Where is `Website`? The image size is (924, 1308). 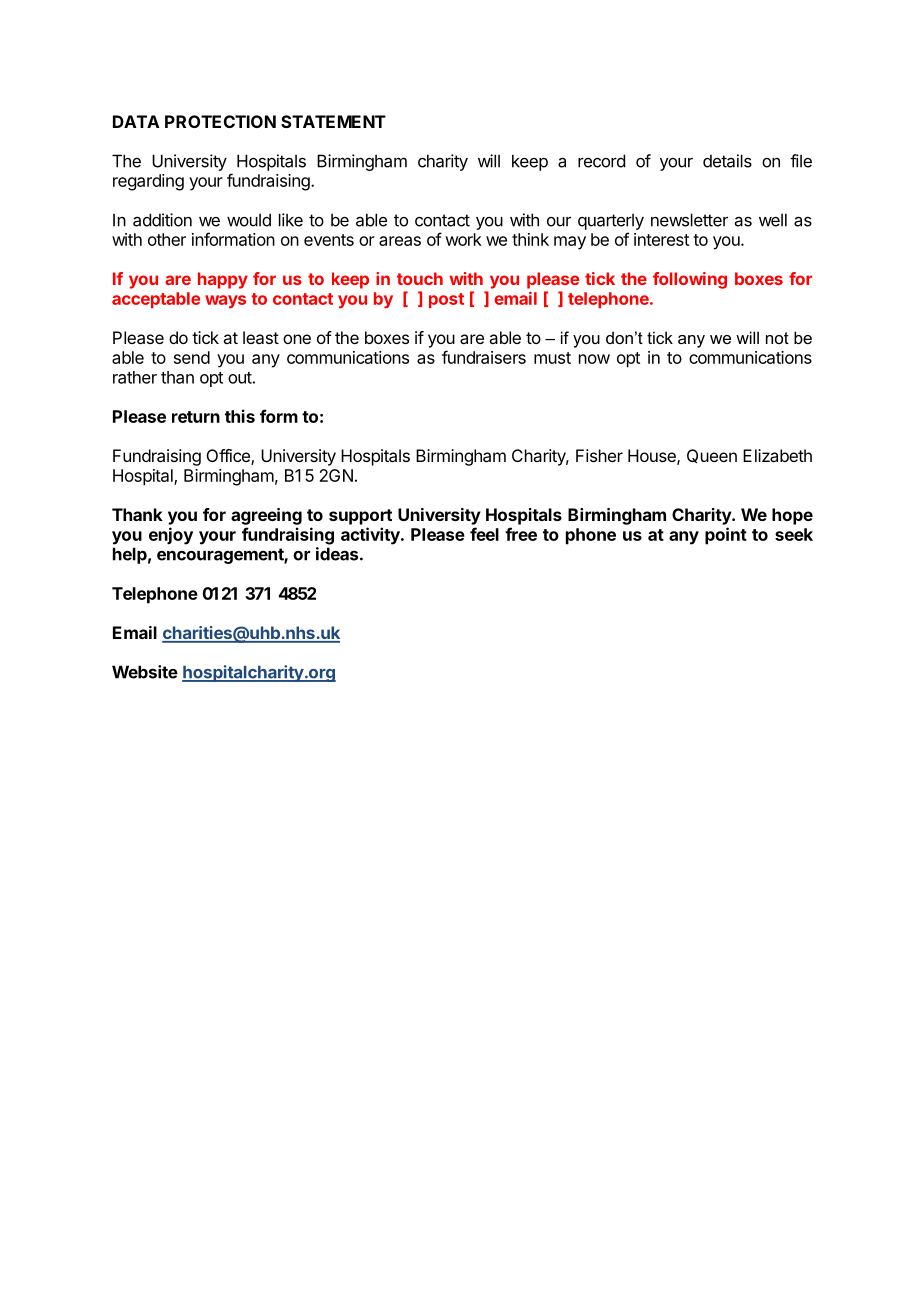 Website is located at coordinates (145, 672).
